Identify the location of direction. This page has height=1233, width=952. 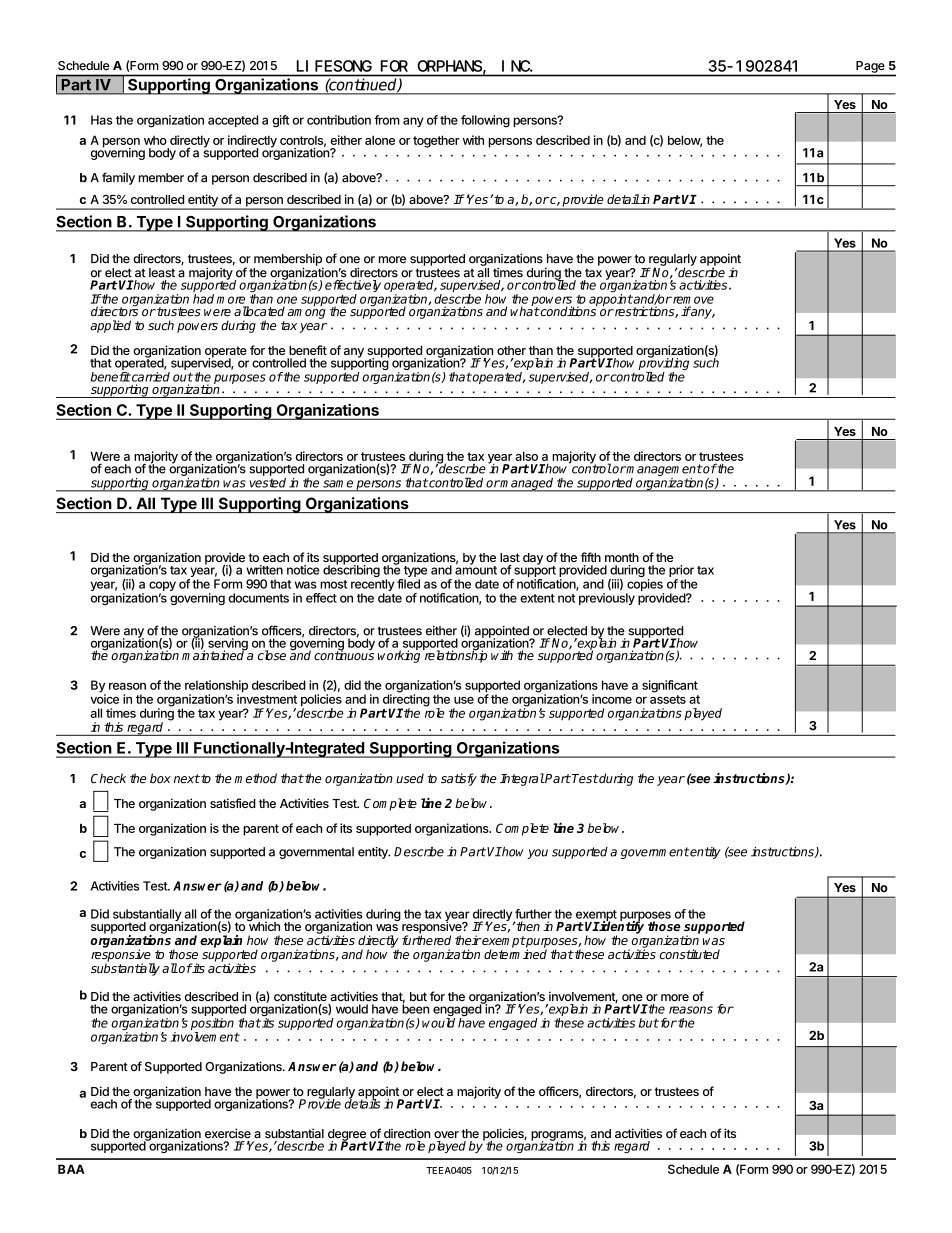
(407, 1133).
